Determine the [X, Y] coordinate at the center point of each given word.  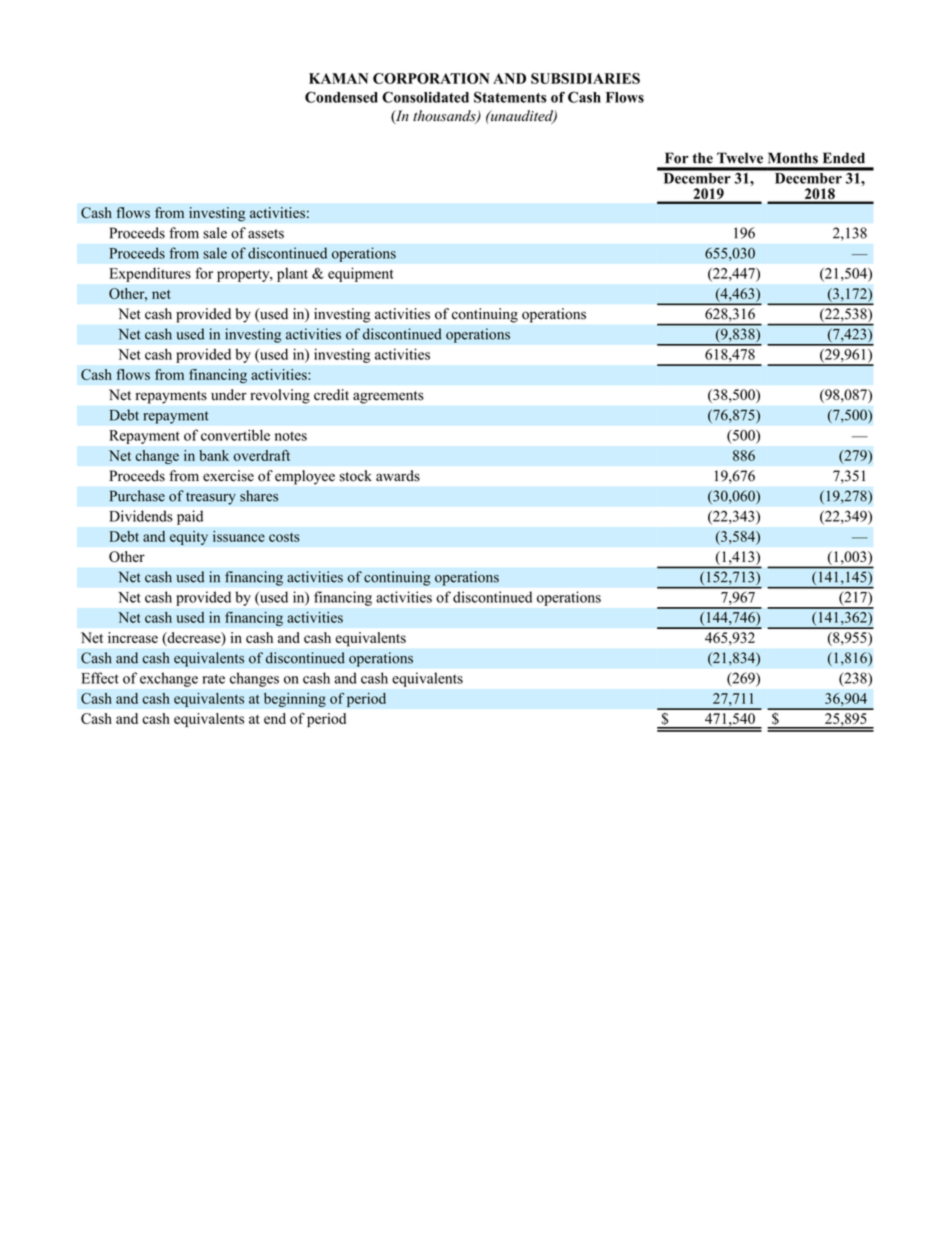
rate [213, 679]
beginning [295, 699]
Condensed [341, 97]
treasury [211, 498]
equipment [360, 275]
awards [398, 476]
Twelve [740, 158]
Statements [510, 97]
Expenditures [150, 275]
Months [793, 158]
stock [356, 476]
